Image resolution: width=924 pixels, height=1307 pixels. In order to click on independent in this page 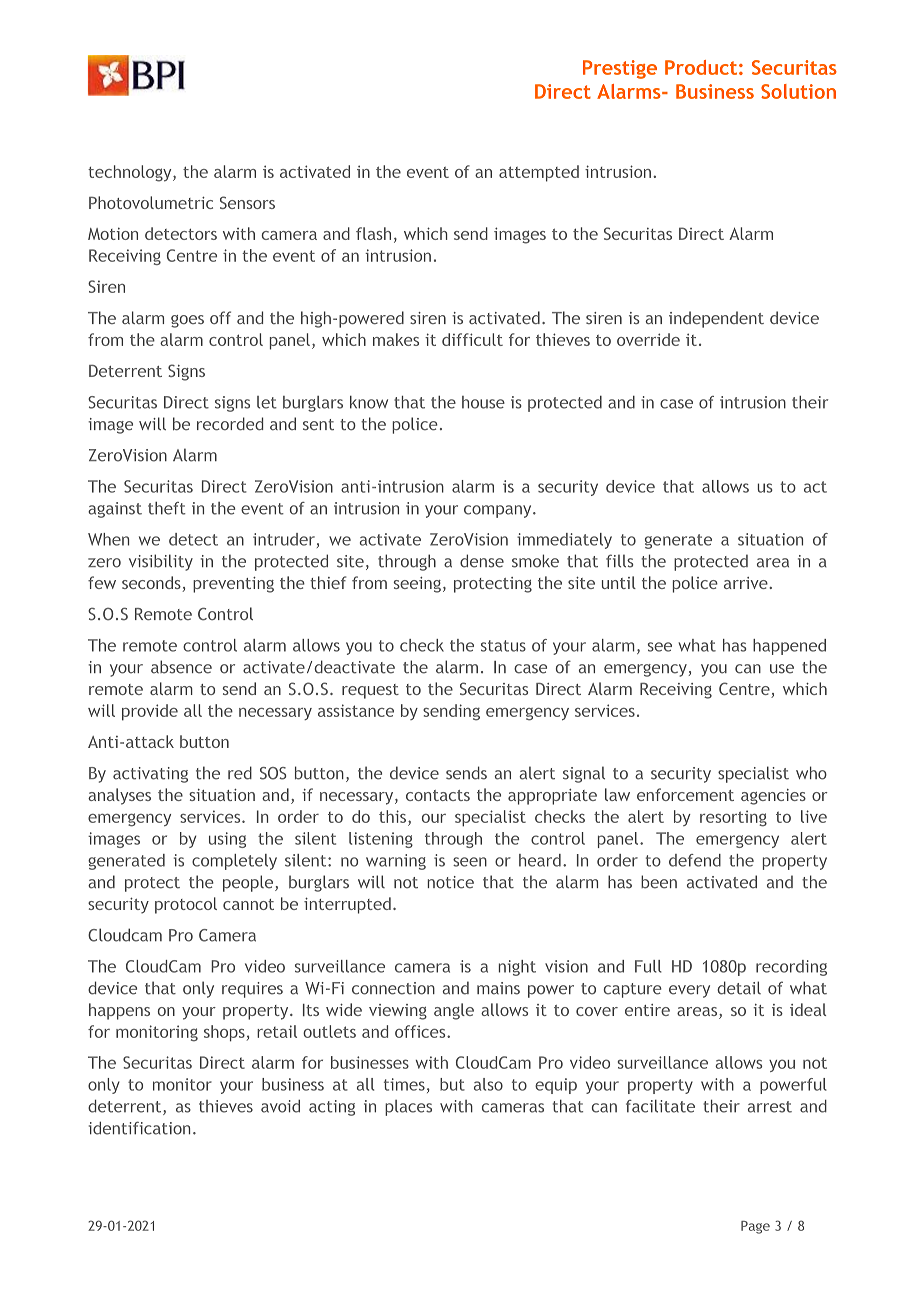, I will do `click(716, 319)`.
